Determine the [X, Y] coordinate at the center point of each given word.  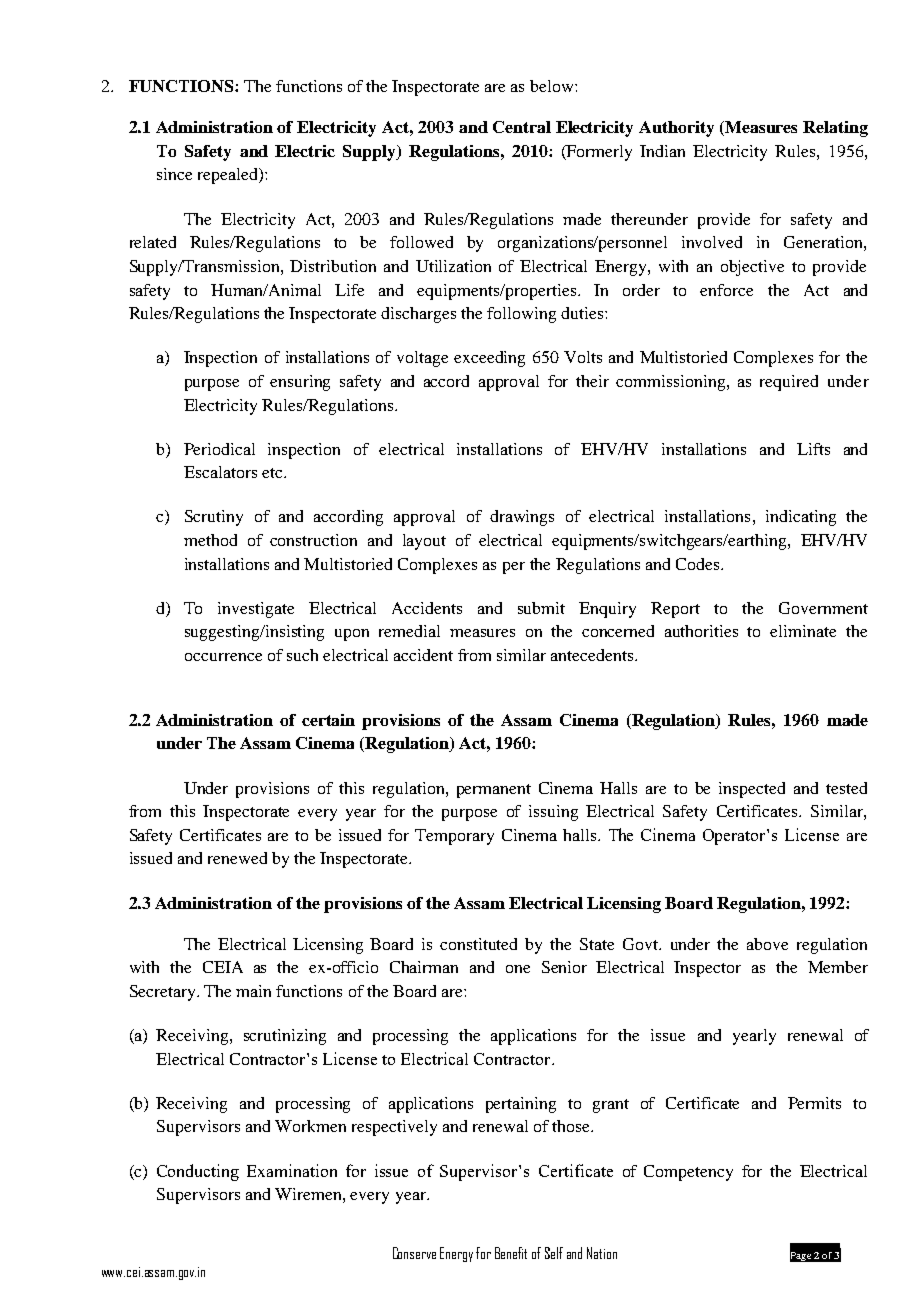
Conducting [198, 1172]
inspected [752, 790]
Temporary [454, 837]
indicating [801, 518]
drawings [522, 518]
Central [522, 127]
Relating [835, 129]
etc [273, 473]
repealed [229, 176]
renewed [237, 858]
